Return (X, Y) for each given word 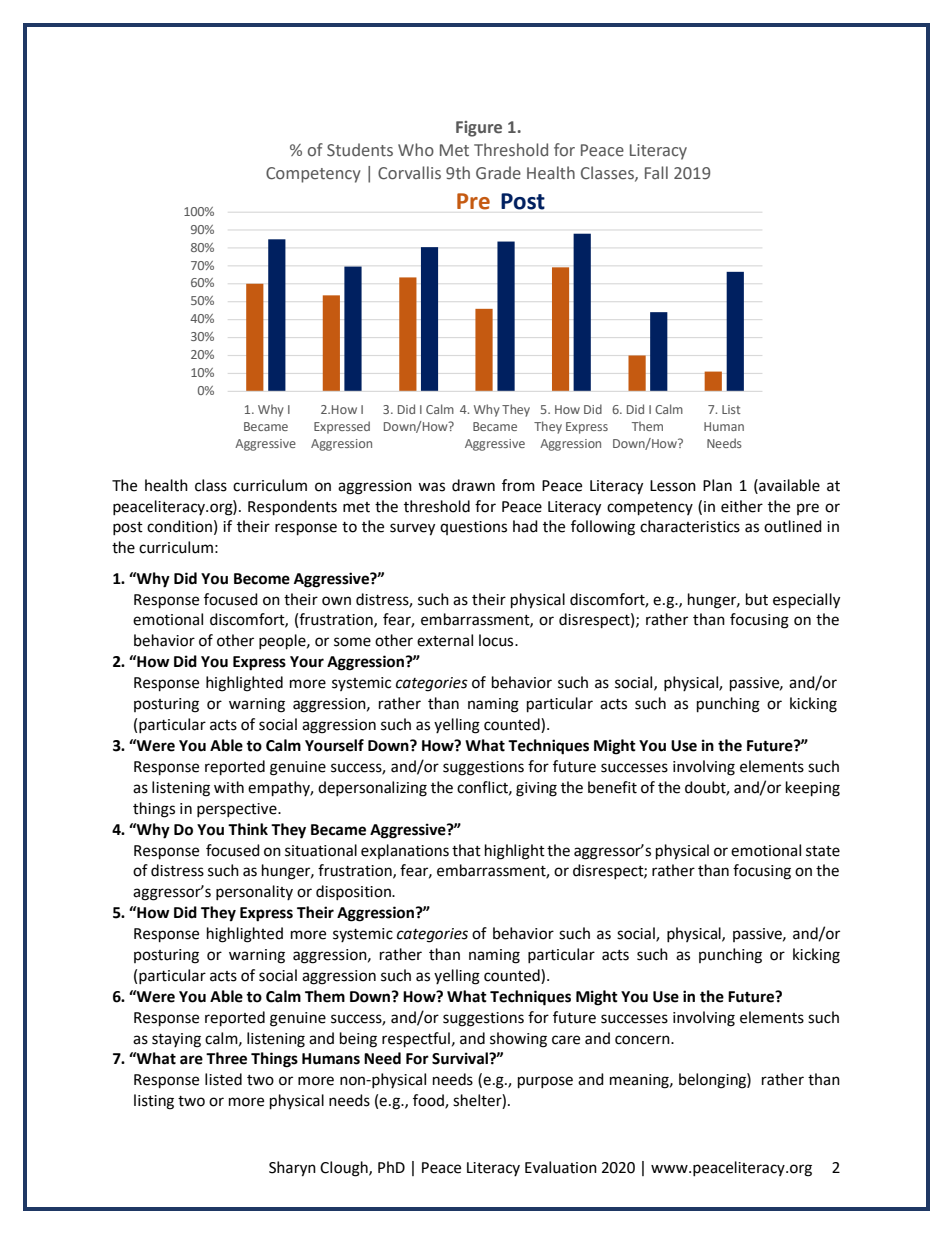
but (757, 599)
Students (360, 150)
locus (497, 640)
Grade (498, 173)
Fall (656, 172)
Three (226, 1058)
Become (262, 579)
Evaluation (561, 1167)
